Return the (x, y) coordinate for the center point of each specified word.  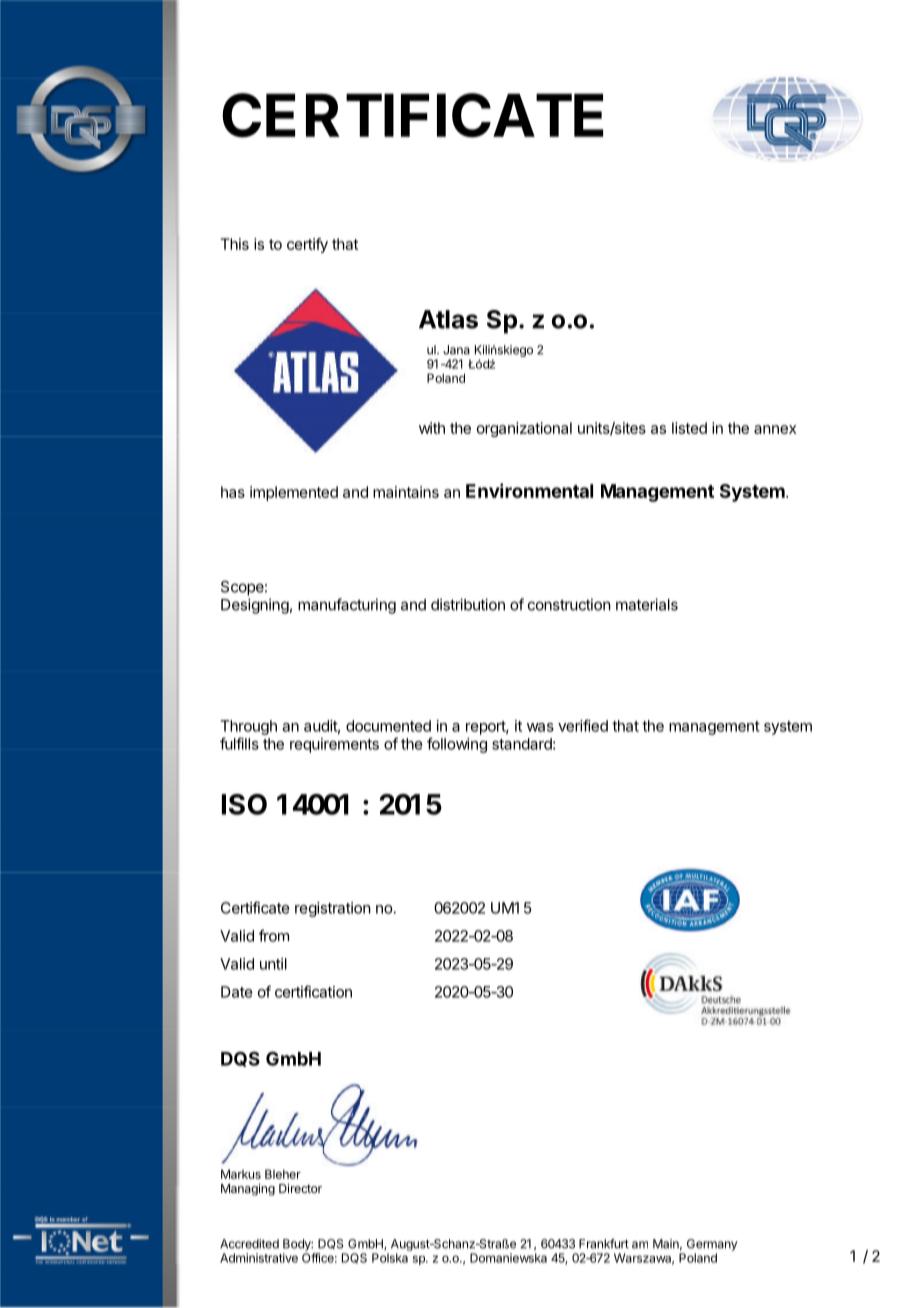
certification (313, 991)
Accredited (249, 1244)
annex (775, 429)
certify (307, 245)
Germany (712, 1245)
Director (300, 1188)
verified (583, 725)
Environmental (529, 490)
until (273, 964)
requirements (334, 745)
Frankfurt (604, 1244)
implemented (294, 493)
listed (689, 428)
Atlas (448, 319)
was (540, 727)
